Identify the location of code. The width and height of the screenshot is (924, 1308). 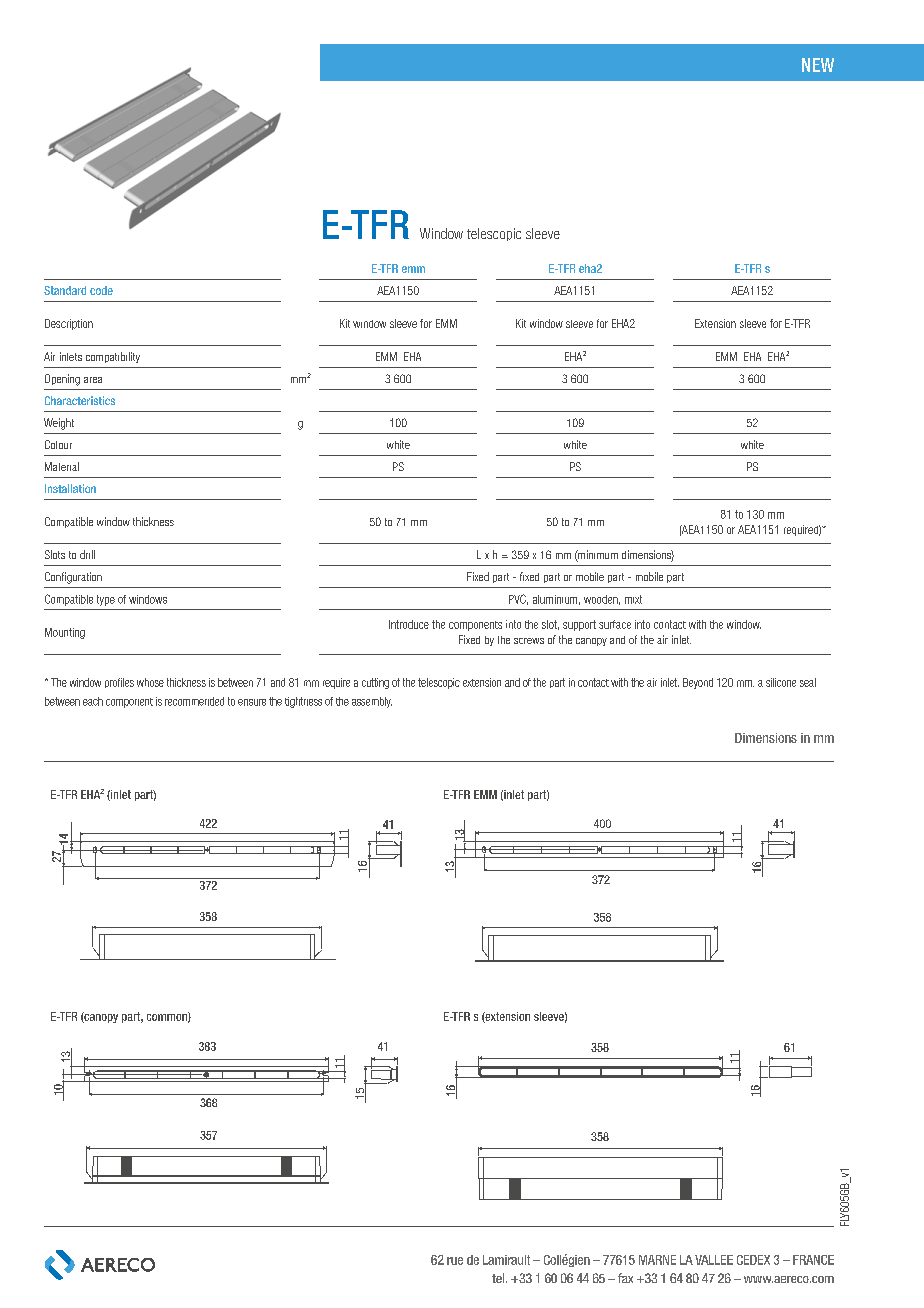
(101, 290).
